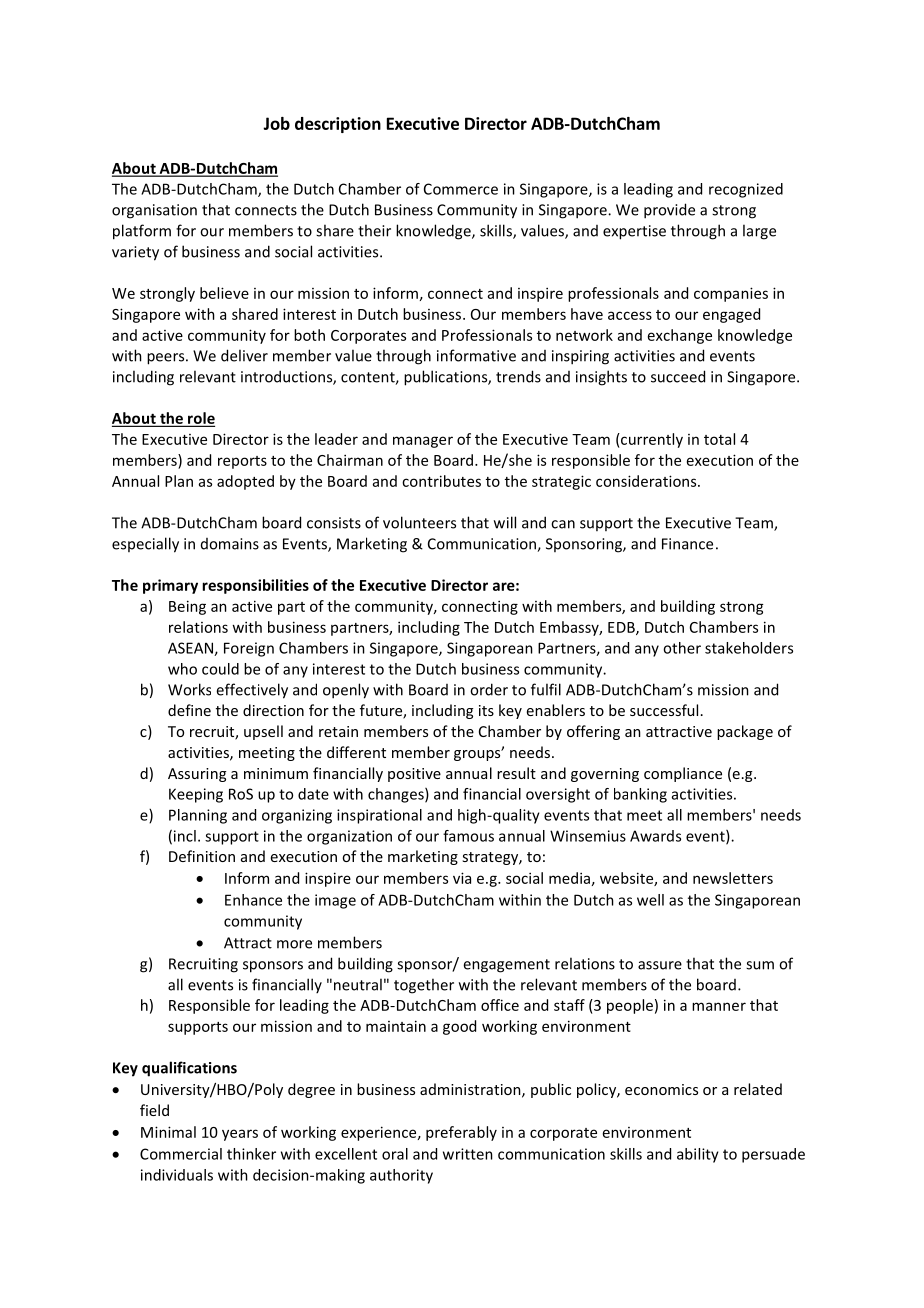  Describe the element at coordinates (276, 123) in the image. I see `Job` at that location.
